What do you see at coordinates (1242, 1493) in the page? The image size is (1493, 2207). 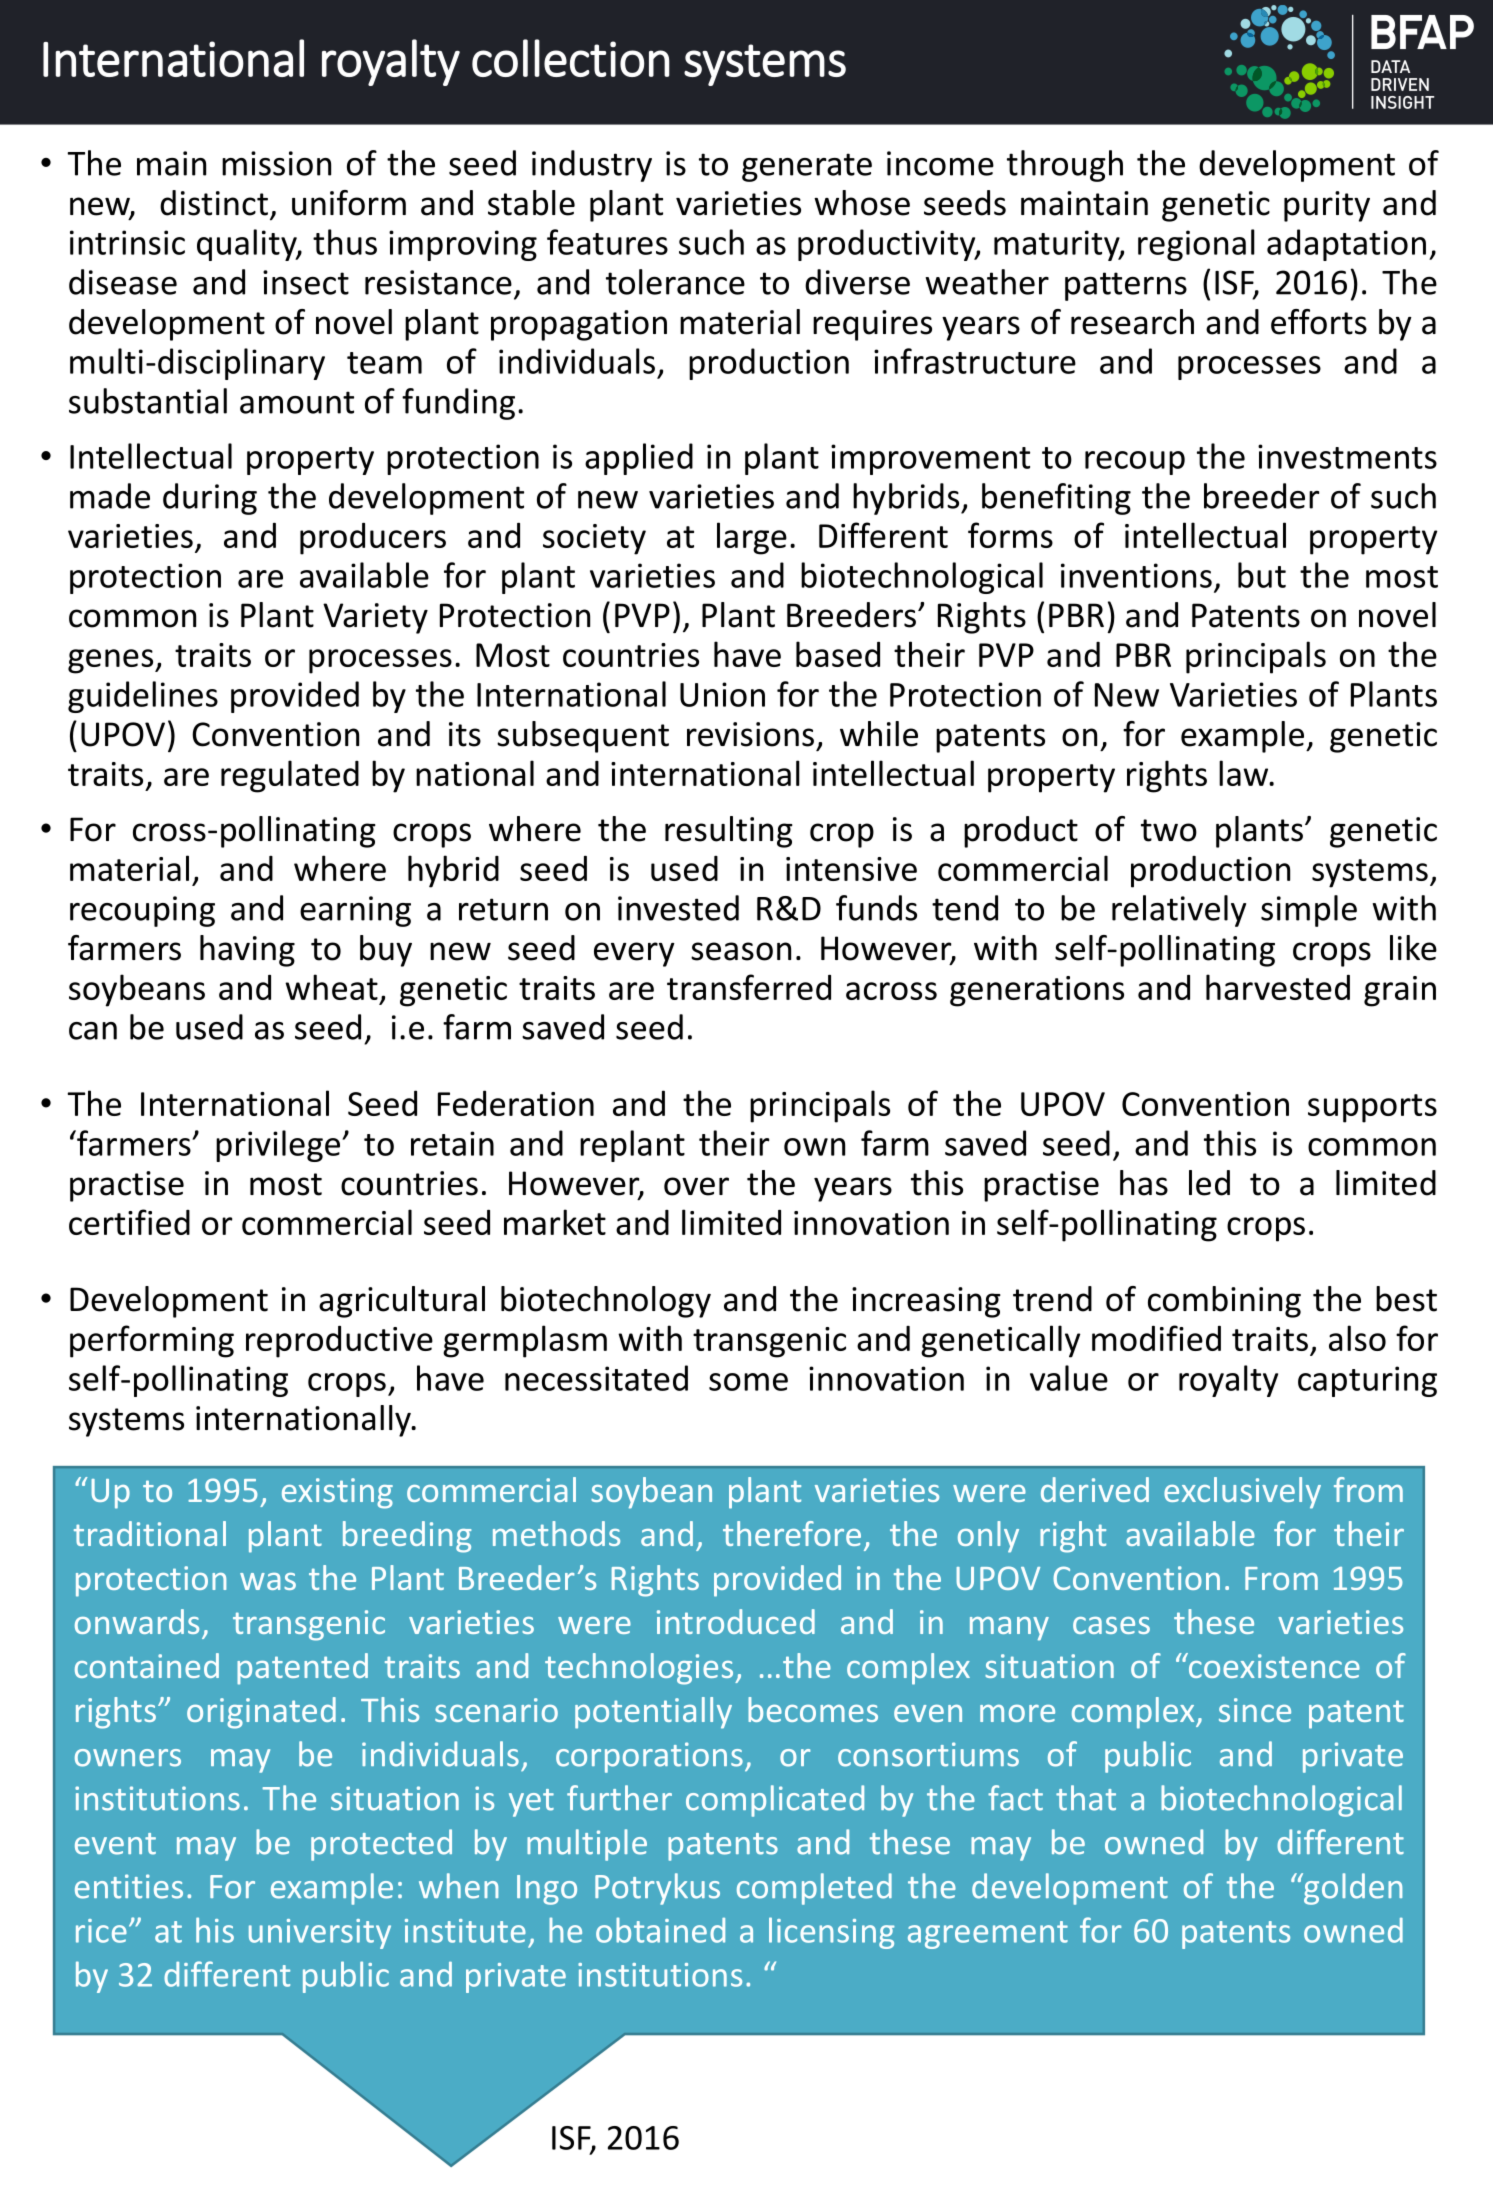 I see `exclusively` at bounding box center [1242, 1493].
